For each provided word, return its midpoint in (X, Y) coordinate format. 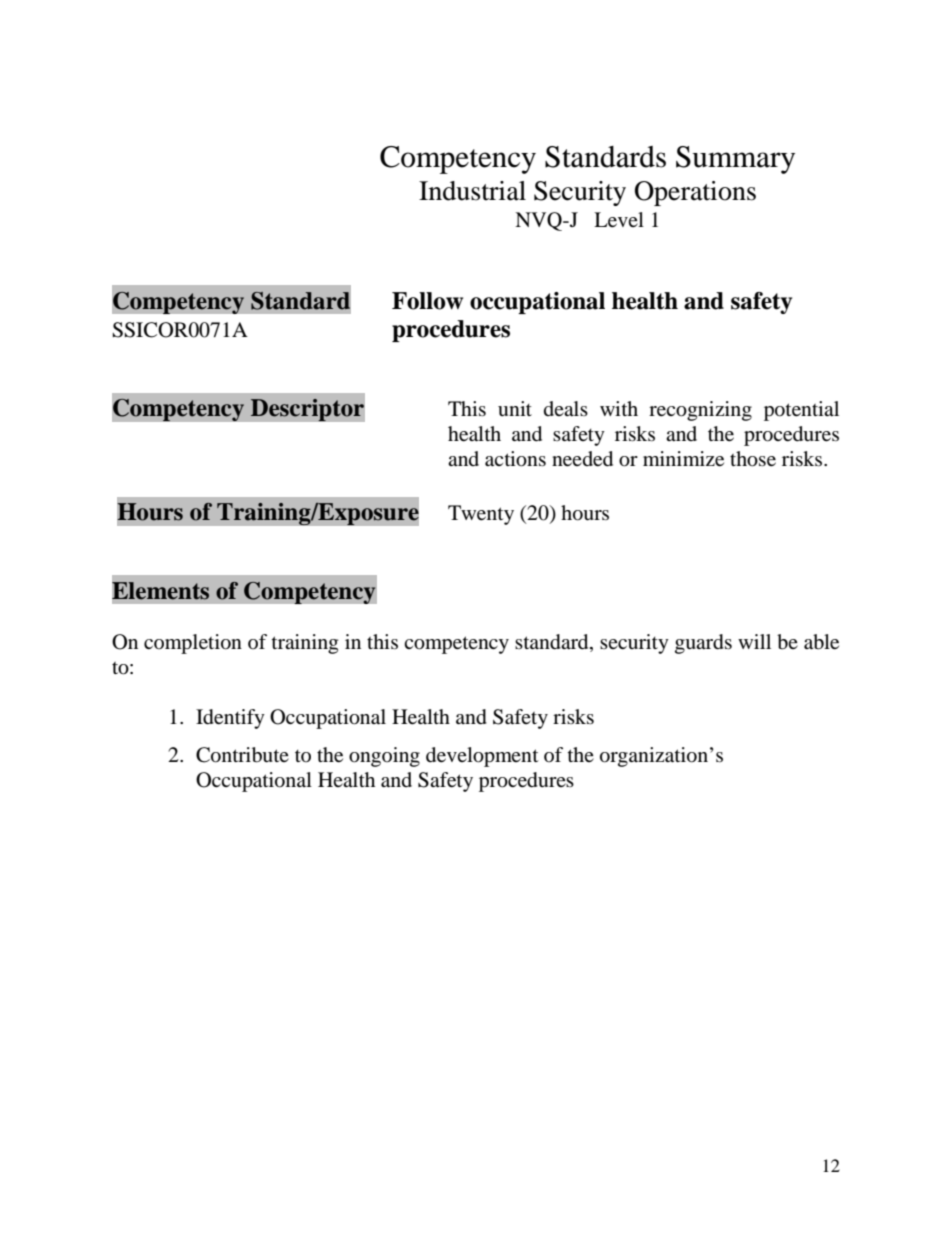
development (482, 757)
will (754, 641)
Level (619, 220)
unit (515, 408)
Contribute (242, 755)
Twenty (481, 515)
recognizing (700, 411)
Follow (427, 301)
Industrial (472, 191)
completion (193, 644)
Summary (735, 160)
